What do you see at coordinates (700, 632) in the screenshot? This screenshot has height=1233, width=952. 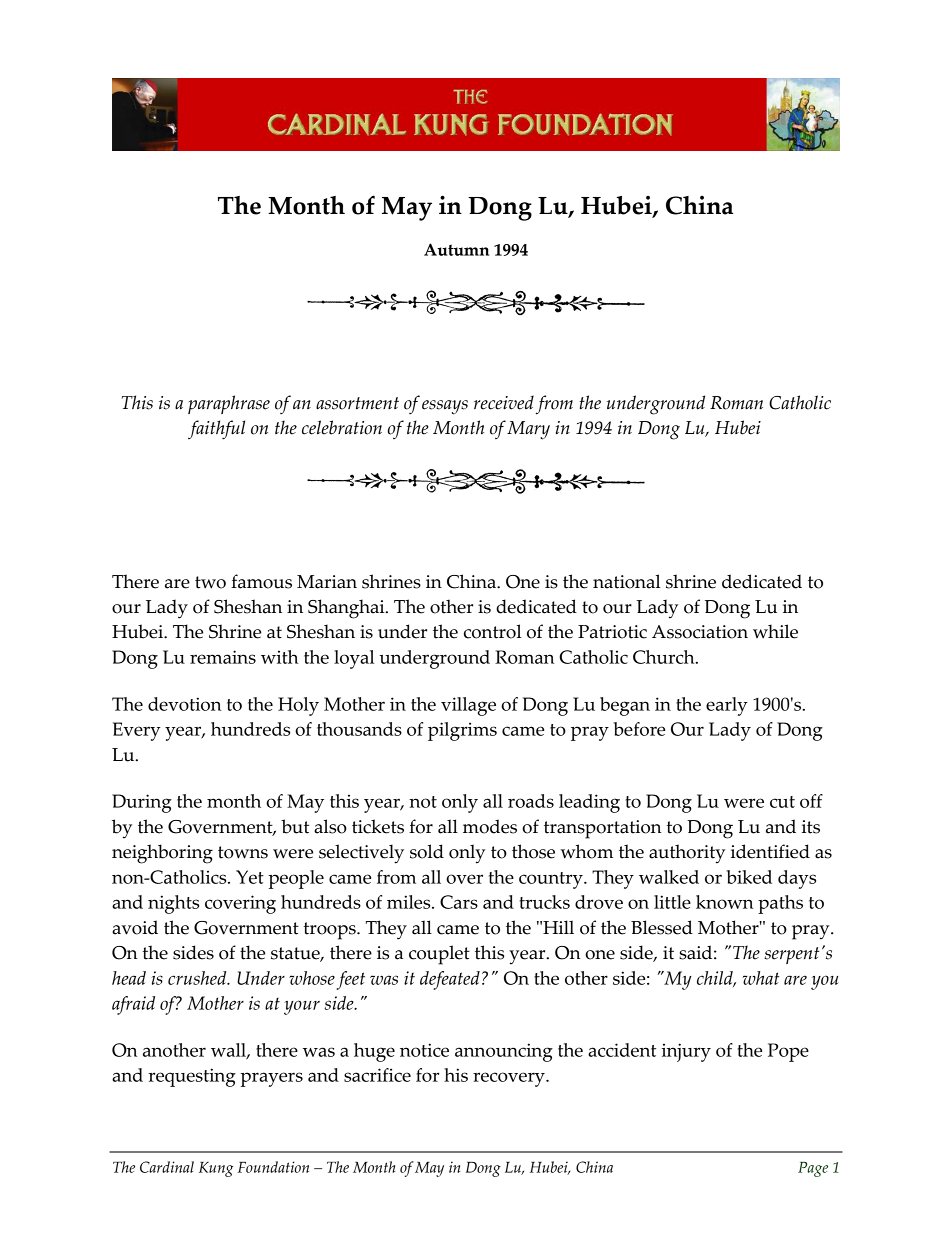 I see `Association` at bounding box center [700, 632].
